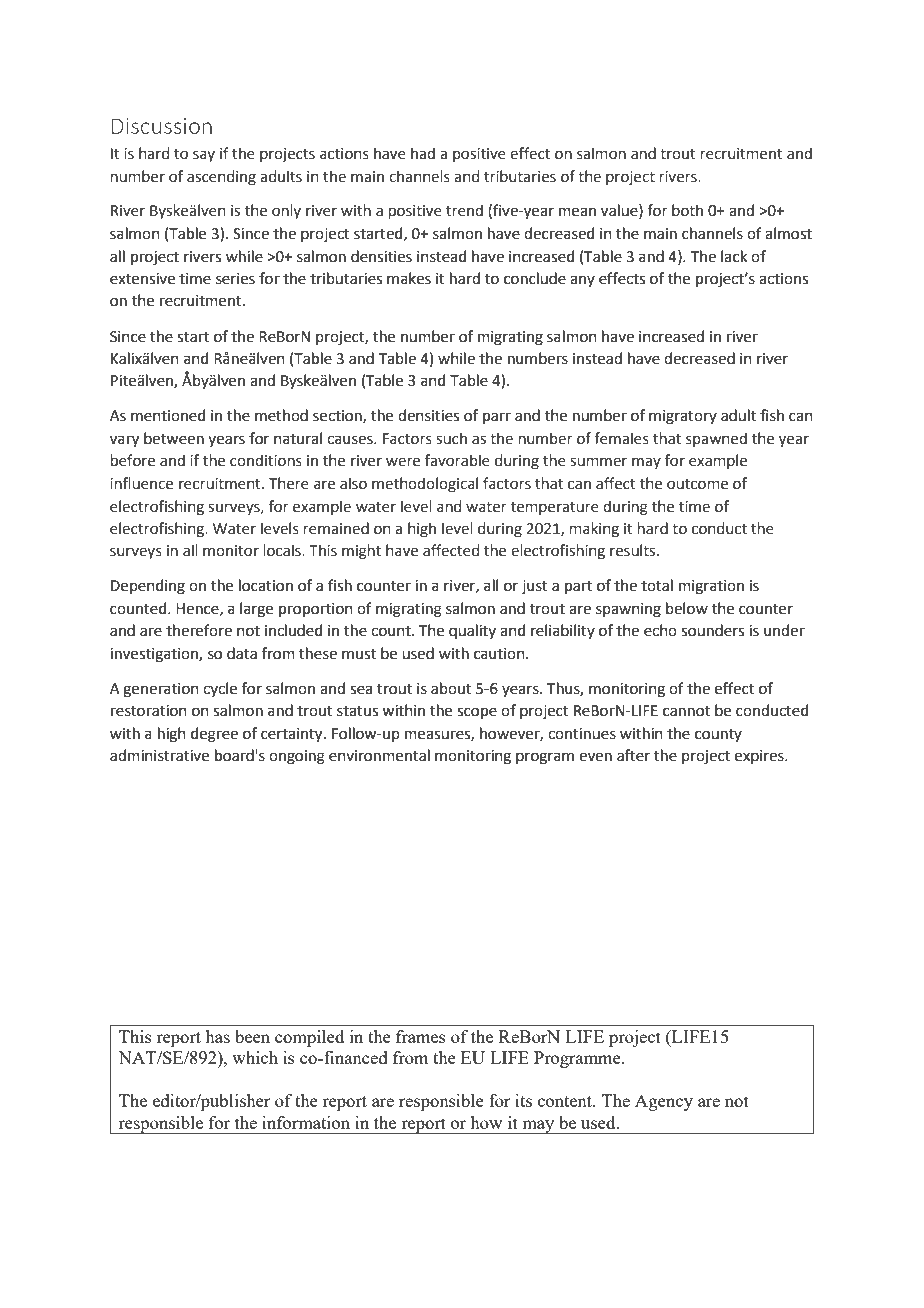 The height and width of the screenshot is (1308, 924). I want to click on favorable, so click(457, 460).
